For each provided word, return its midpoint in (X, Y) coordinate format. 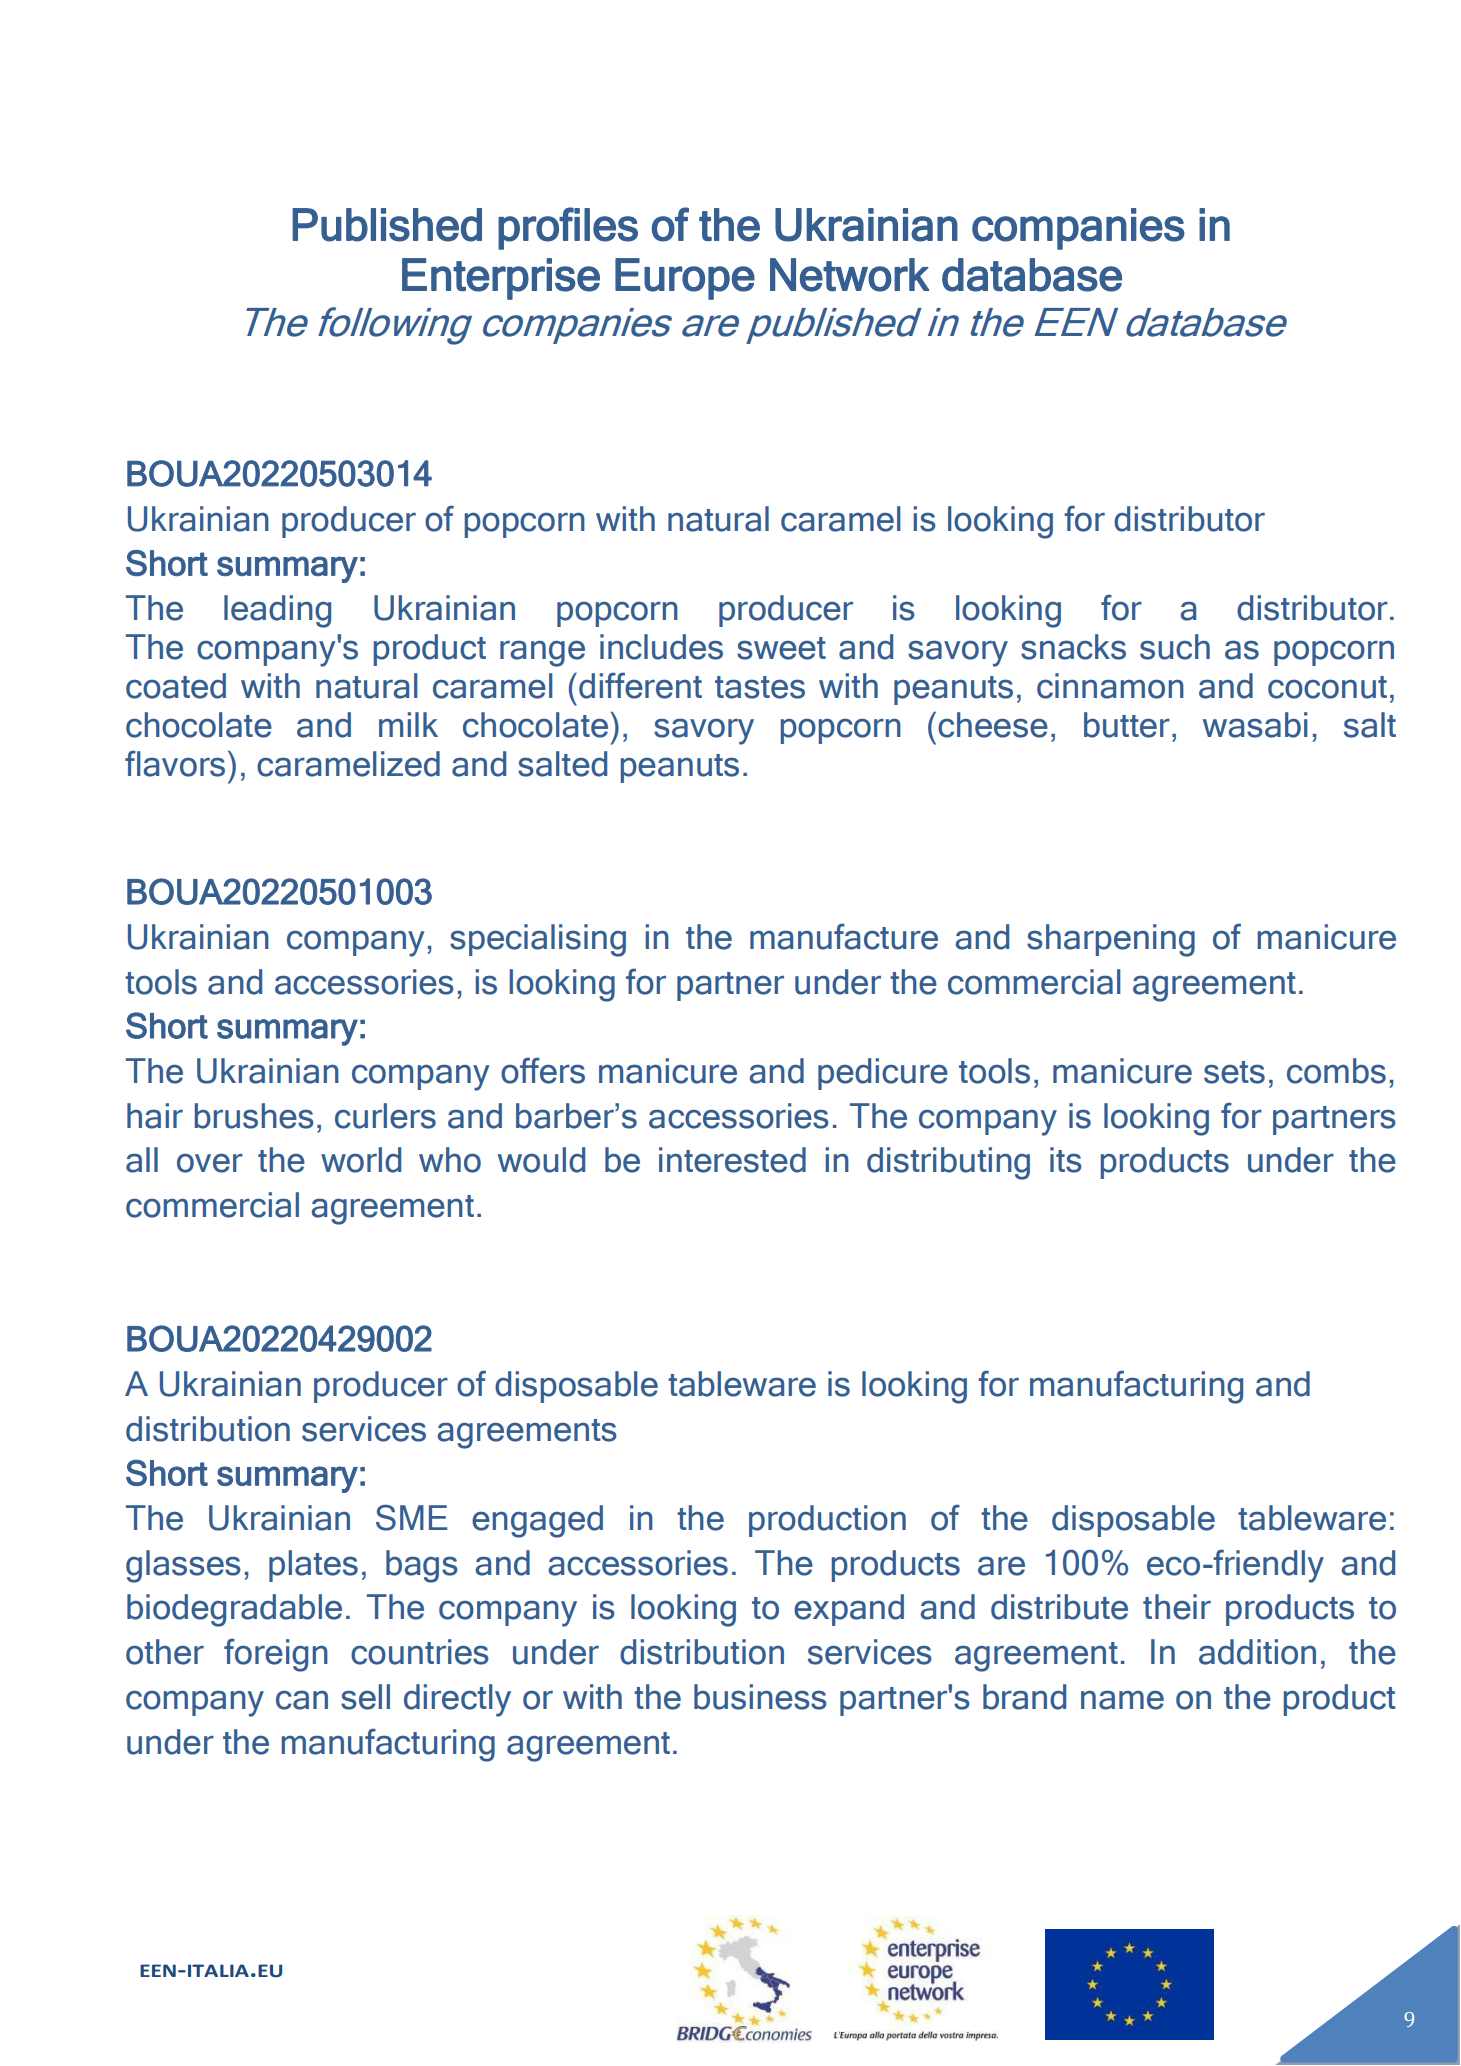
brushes (254, 1116)
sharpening (1111, 940)
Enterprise (501, 279)
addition (1257, 1652)
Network (849, 275)
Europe (685, 279)
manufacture (844, 936)
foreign (276, 1655)
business (760, 1697)
